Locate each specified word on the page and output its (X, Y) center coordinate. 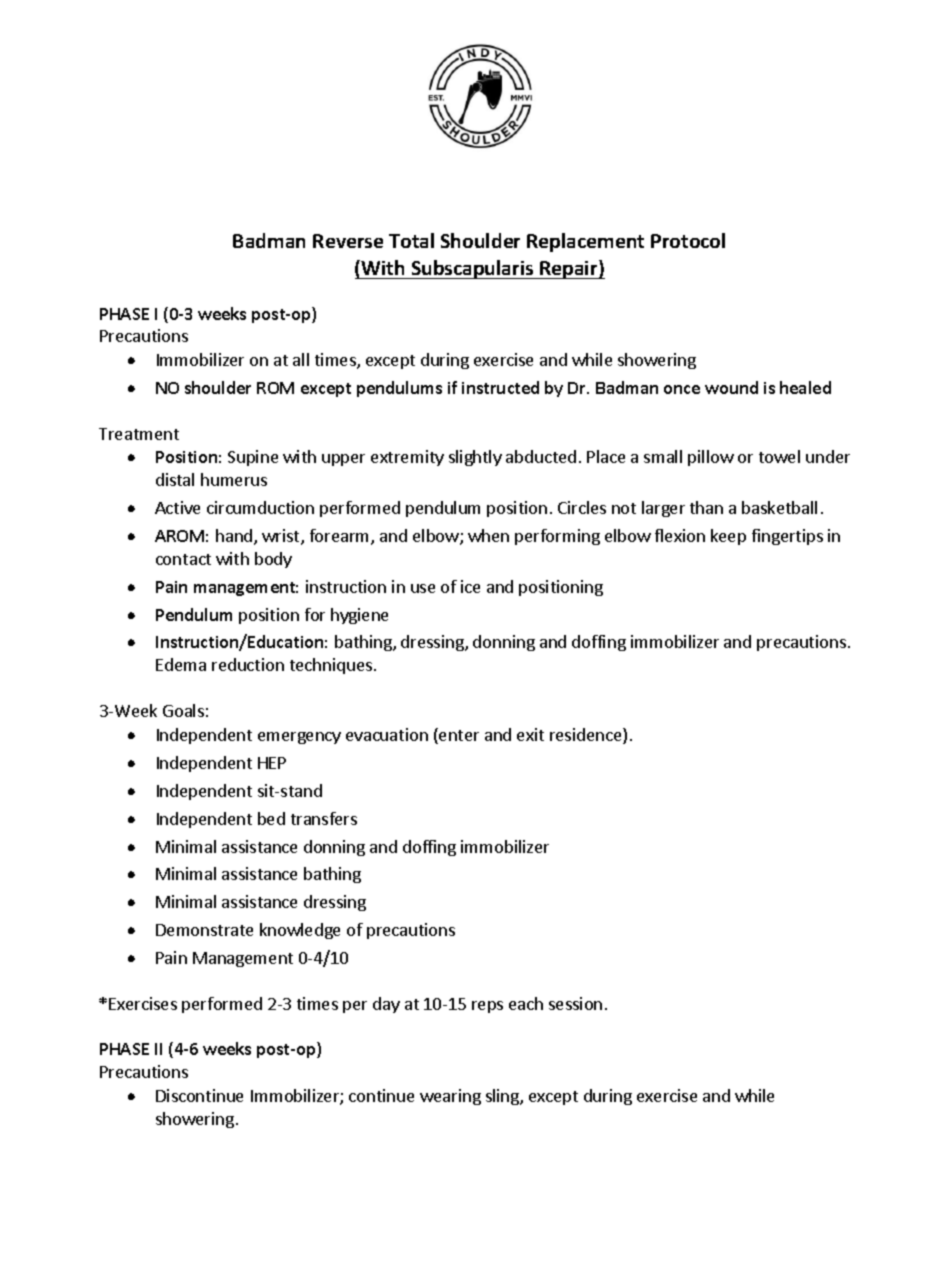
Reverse (348, 241)
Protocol (688, 240)
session (575, 1003)
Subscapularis (472, 269)
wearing (450, 1097)
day (386, 1005)
